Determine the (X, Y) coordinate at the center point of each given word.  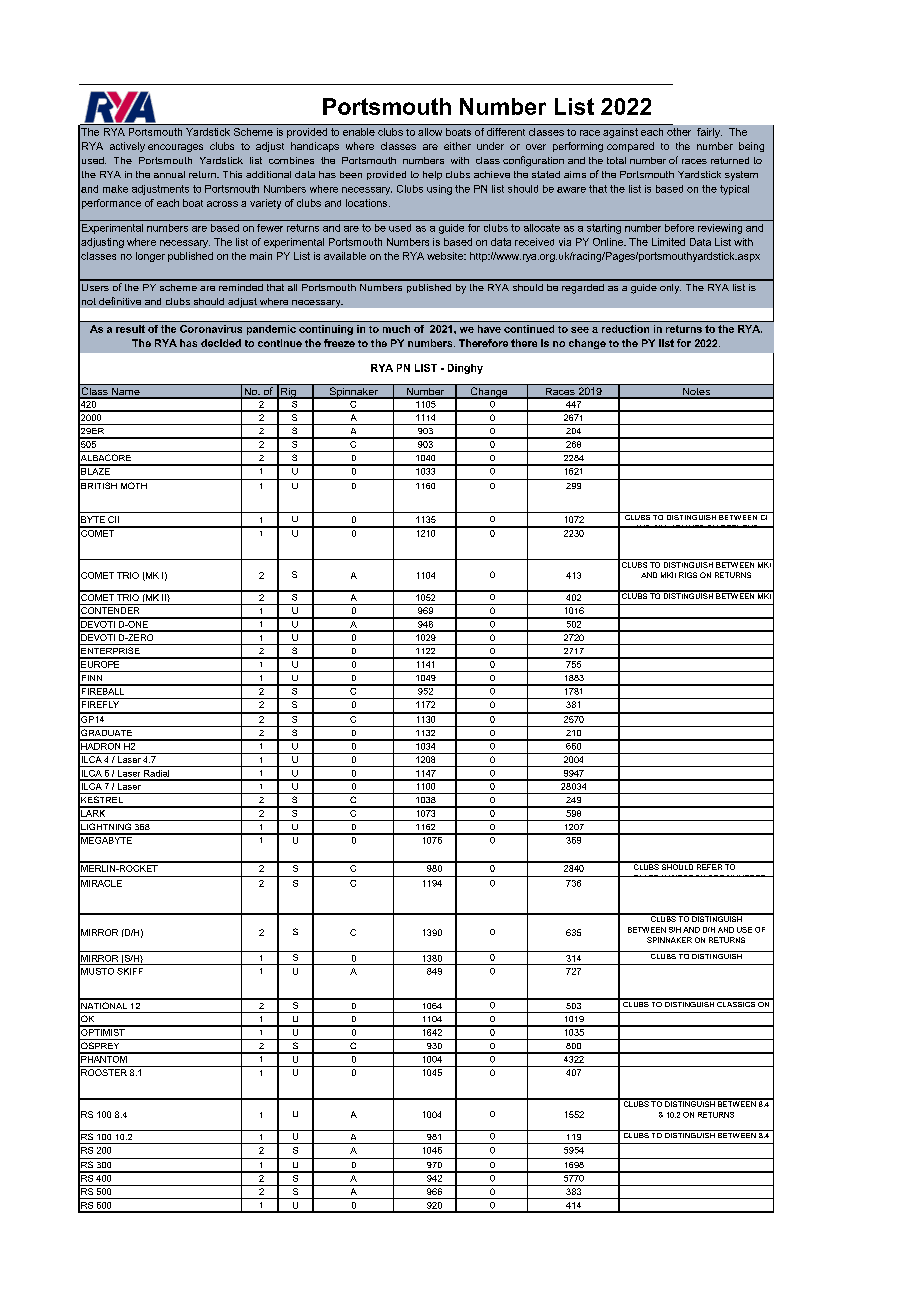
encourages (175, 148)
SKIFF (130, 971)
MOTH (134, 485)
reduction (625, 329)
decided (221, 343)
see (580, 330)
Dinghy (465, 369)
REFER (709, 866)
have (489, 329)
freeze (339, 343)
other (679, 132)
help (432, 175)
